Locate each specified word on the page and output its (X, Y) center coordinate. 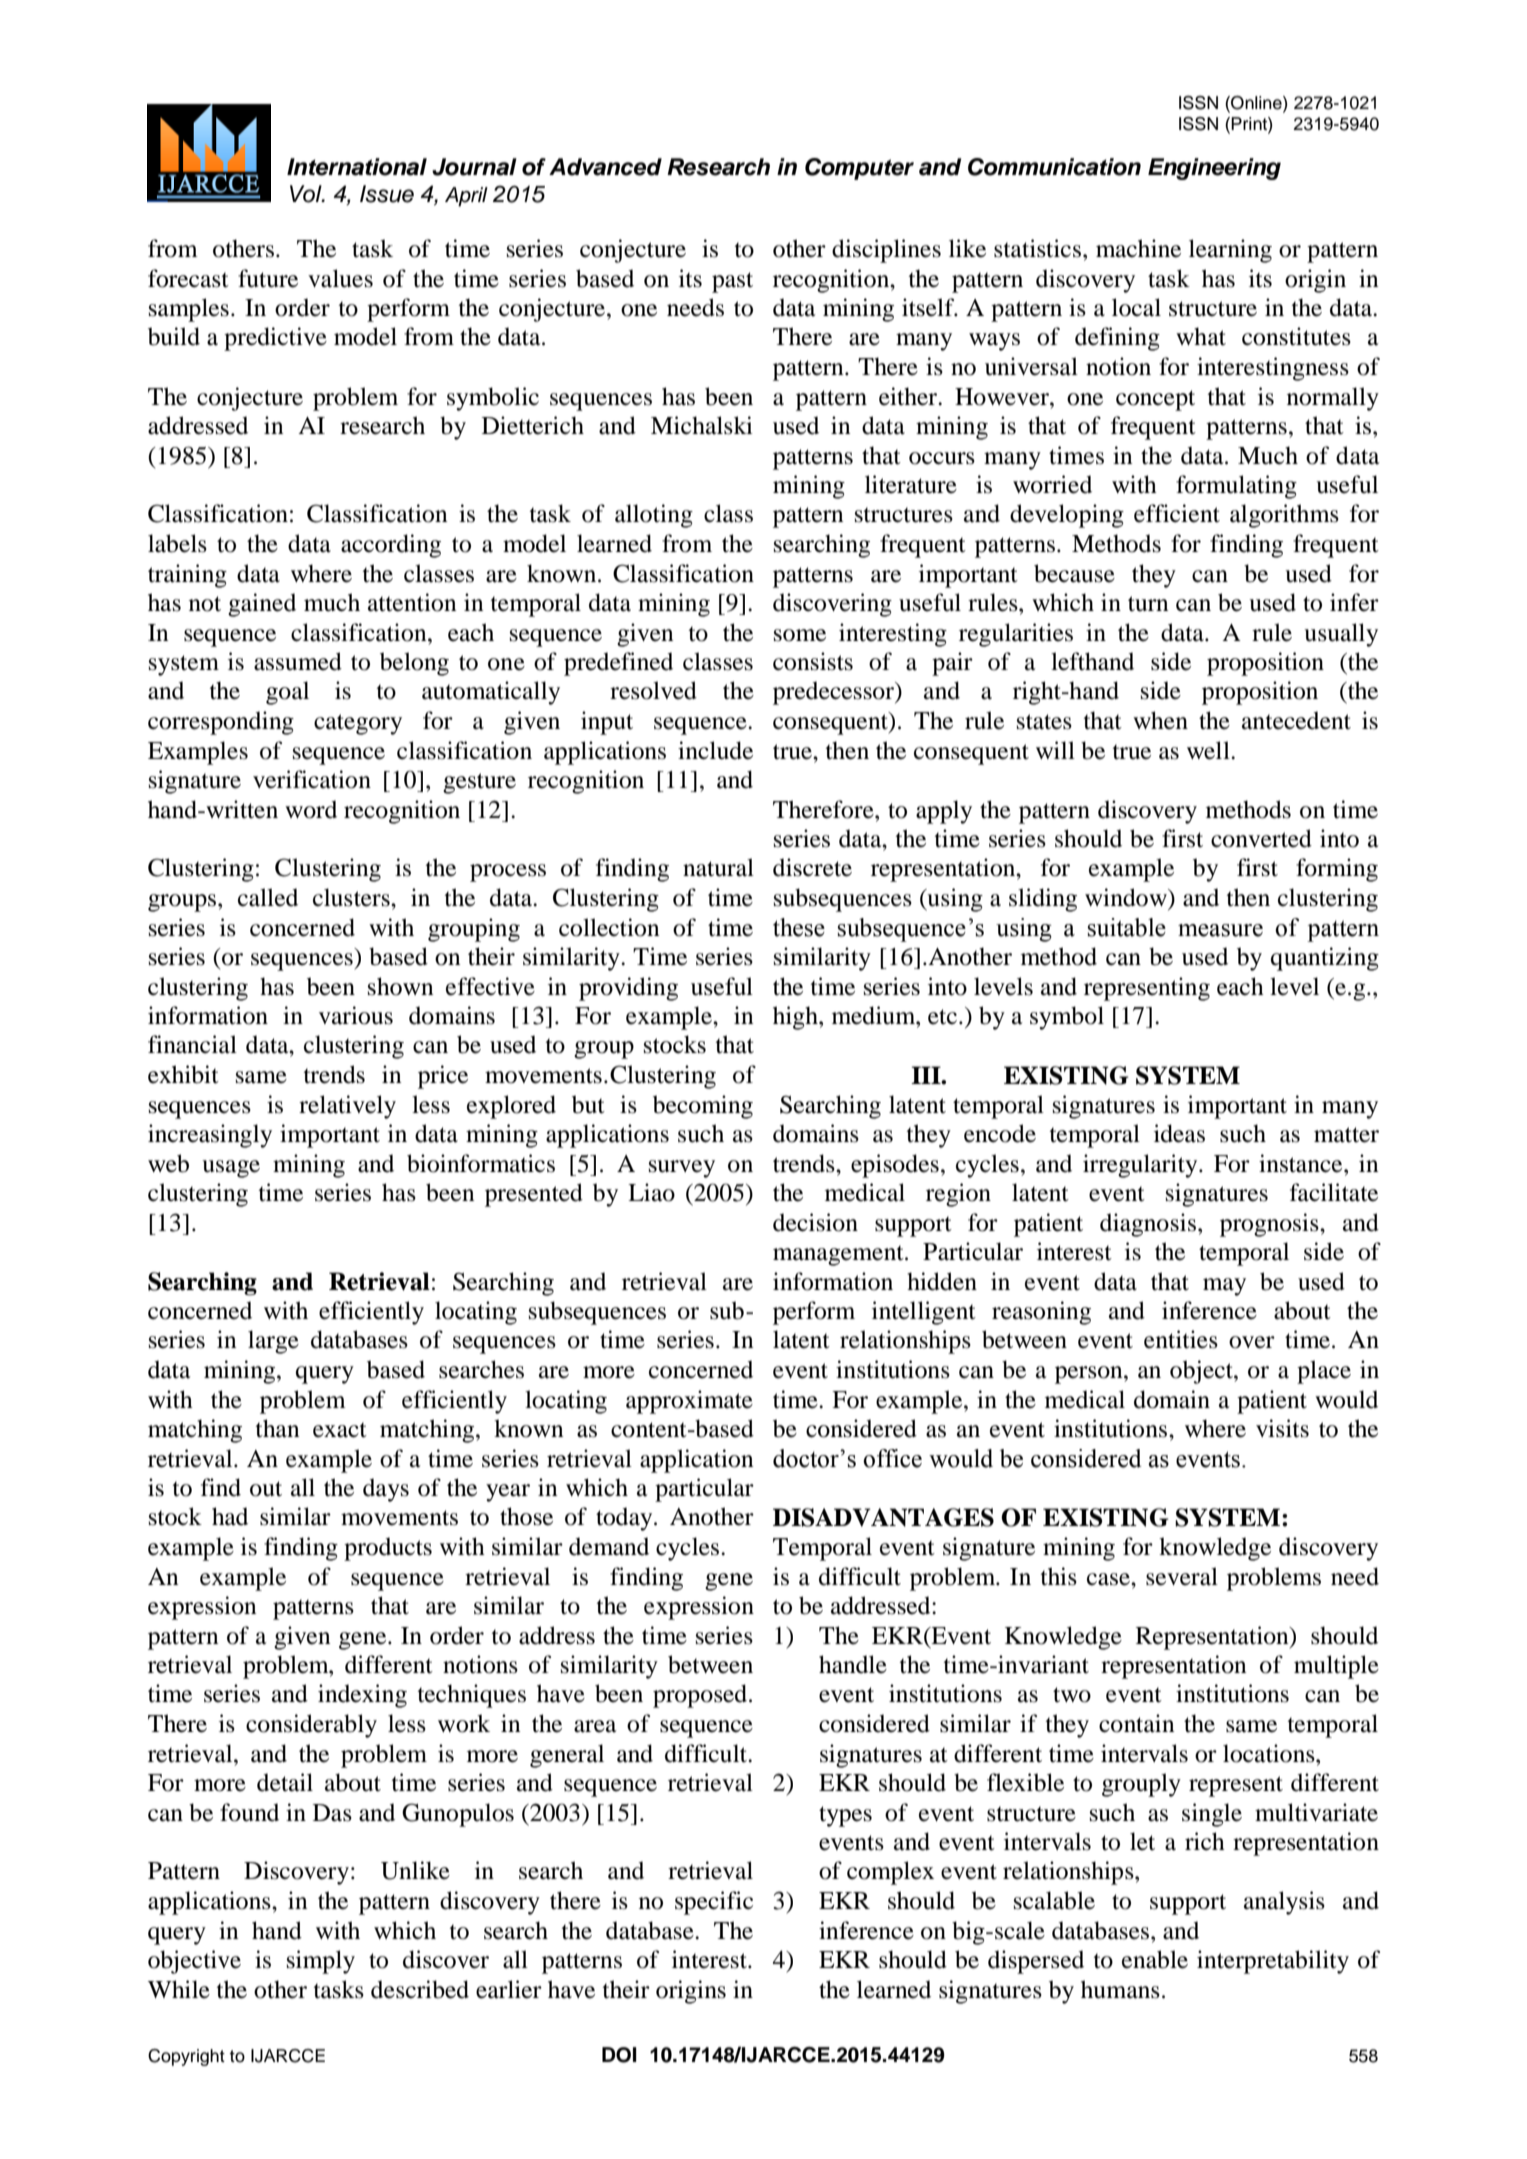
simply (321, 1962)
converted (1261, 838)
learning (1230, 251)
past (732, 282)
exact (340, 1430)
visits (1282, 1428)
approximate (689, 1402)
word (311, 809)
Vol (307, 194)
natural (718, 867)
